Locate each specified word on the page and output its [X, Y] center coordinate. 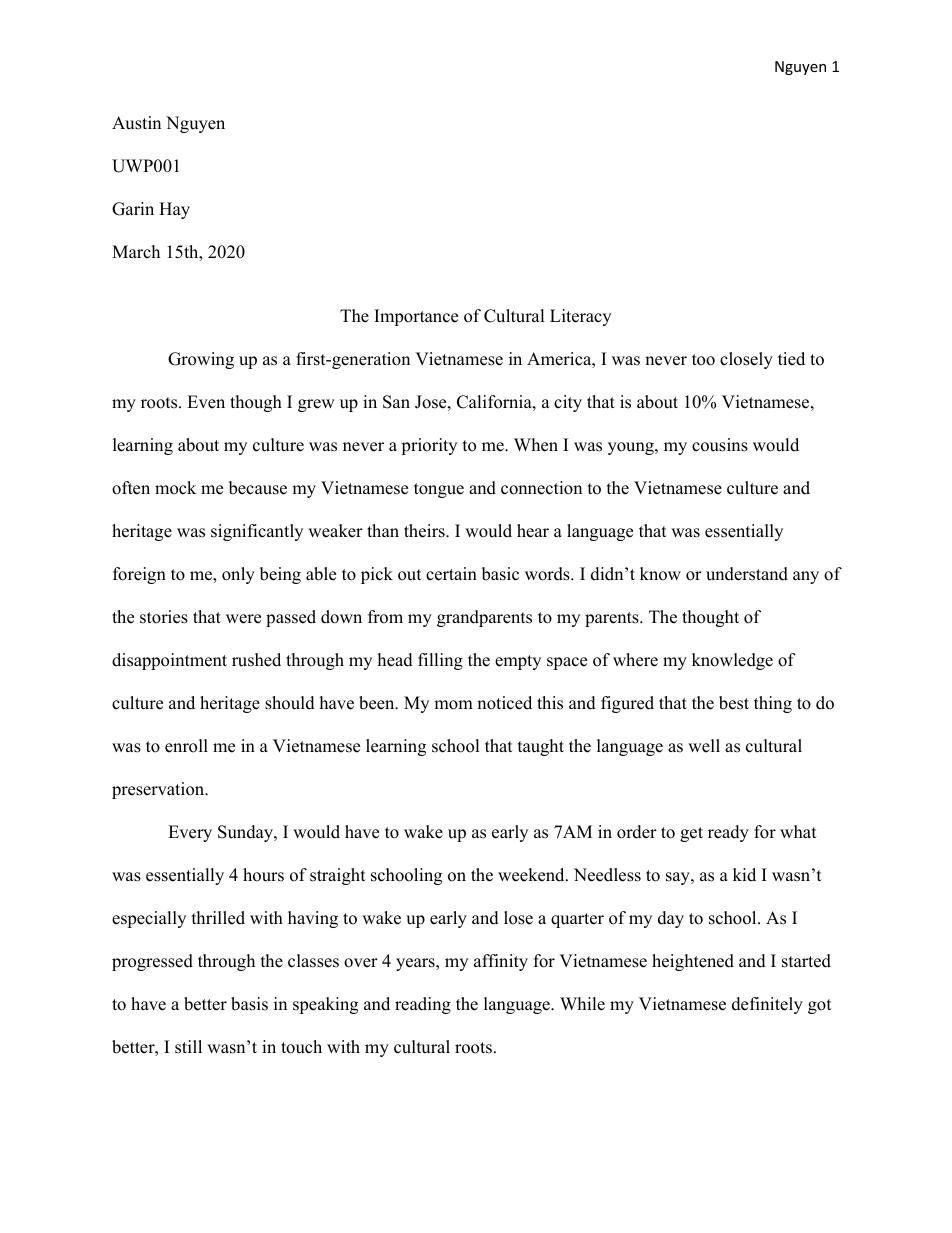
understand [747, 574]
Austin [136, 123]
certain [451, 574]
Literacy [580, 317]
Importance [416, 317]
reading [423, 1005]
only [238, 575]
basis [249, 1004]
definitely [767, 1005]
